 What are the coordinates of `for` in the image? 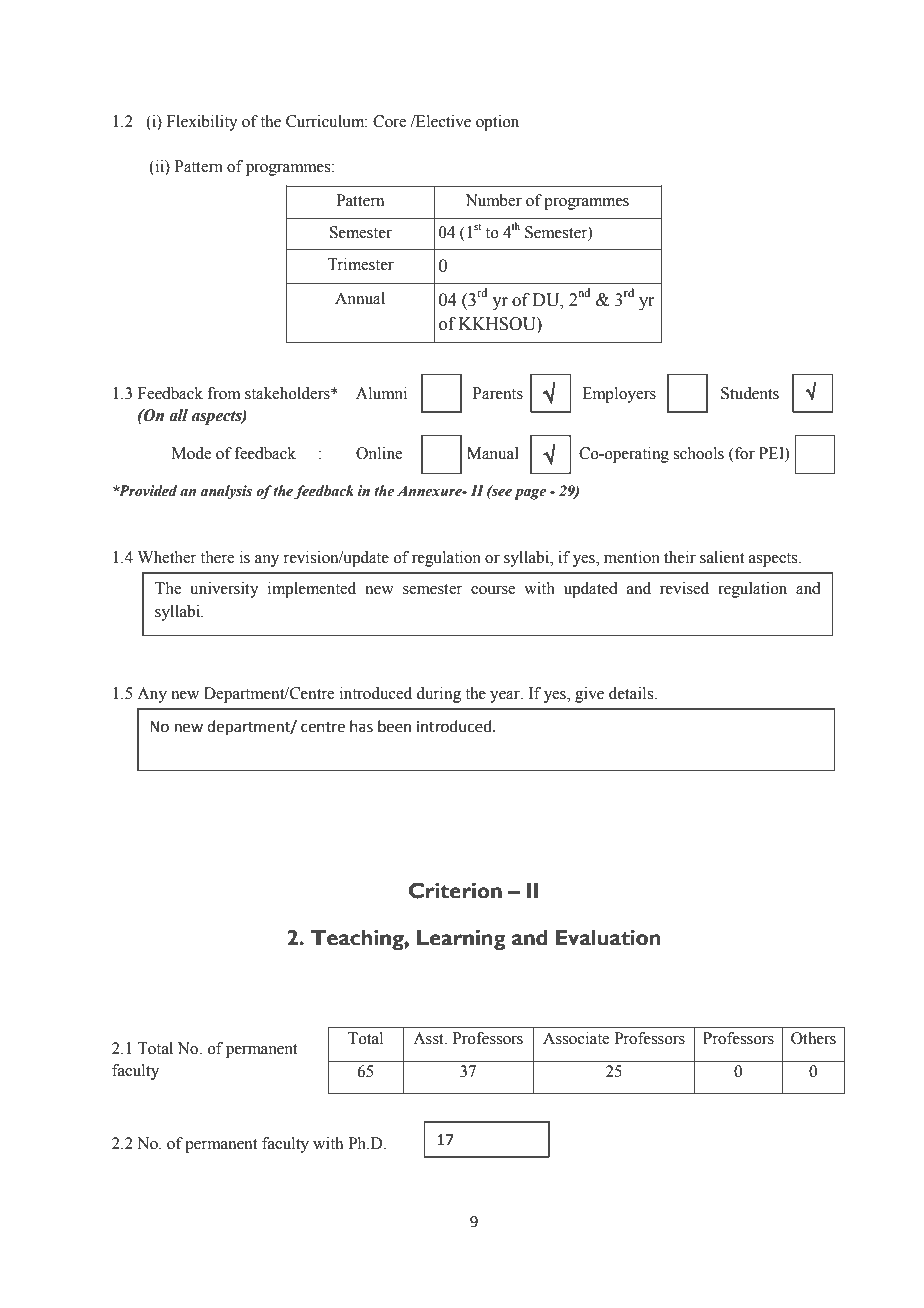 It's located at (744, 453).
